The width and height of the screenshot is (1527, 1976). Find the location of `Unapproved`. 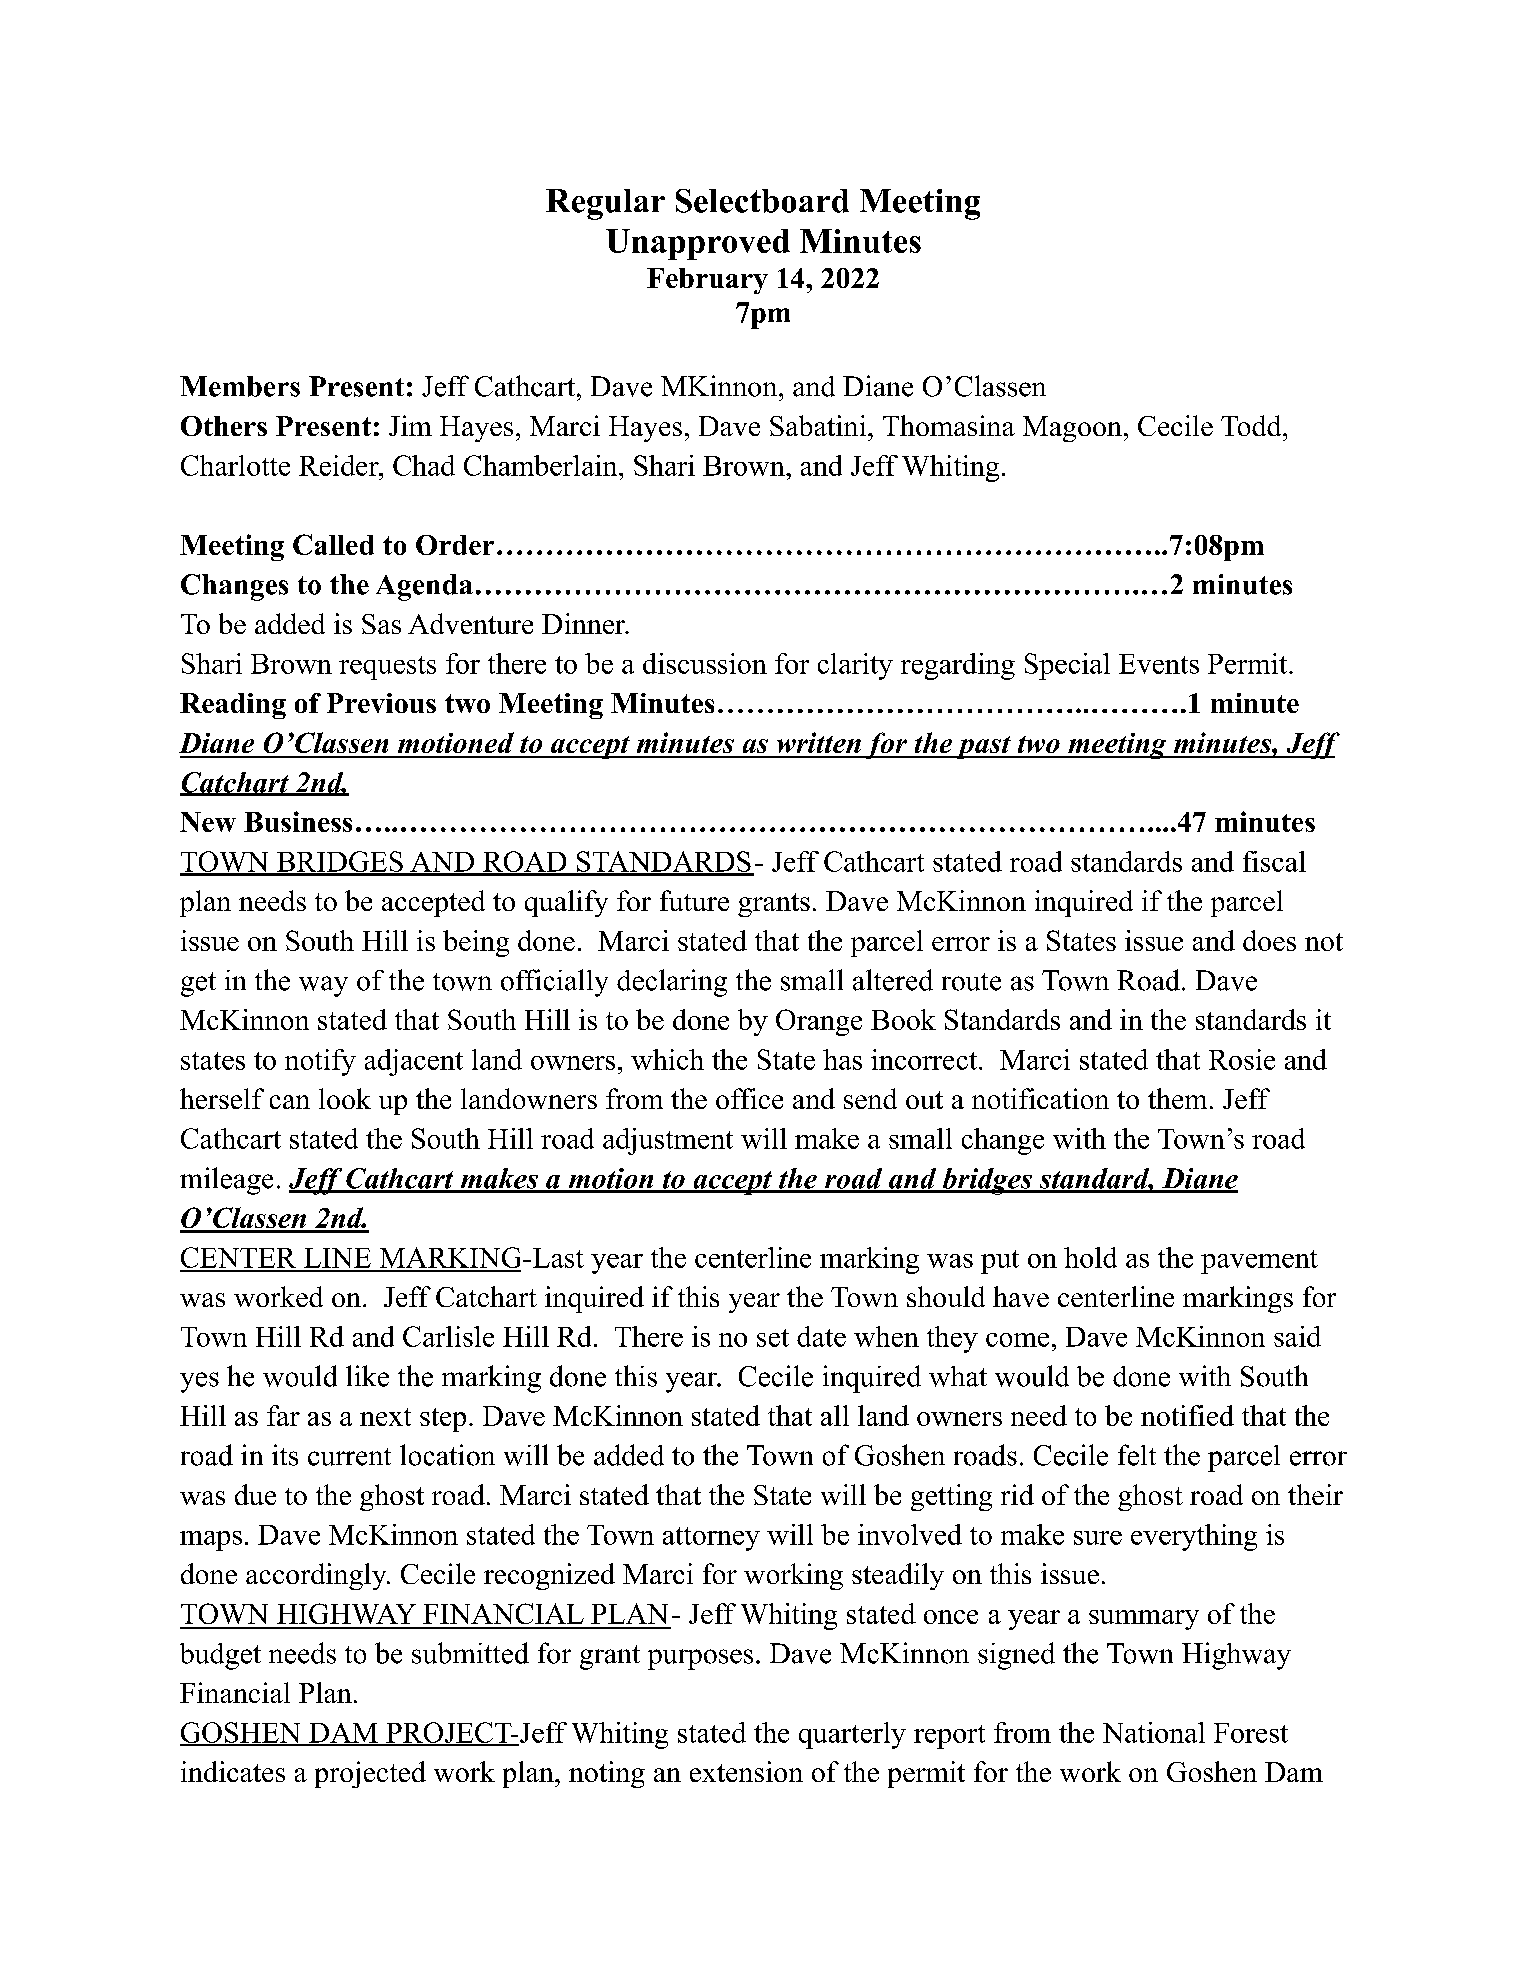

Unapproved is located at coordinates (698, 244).
